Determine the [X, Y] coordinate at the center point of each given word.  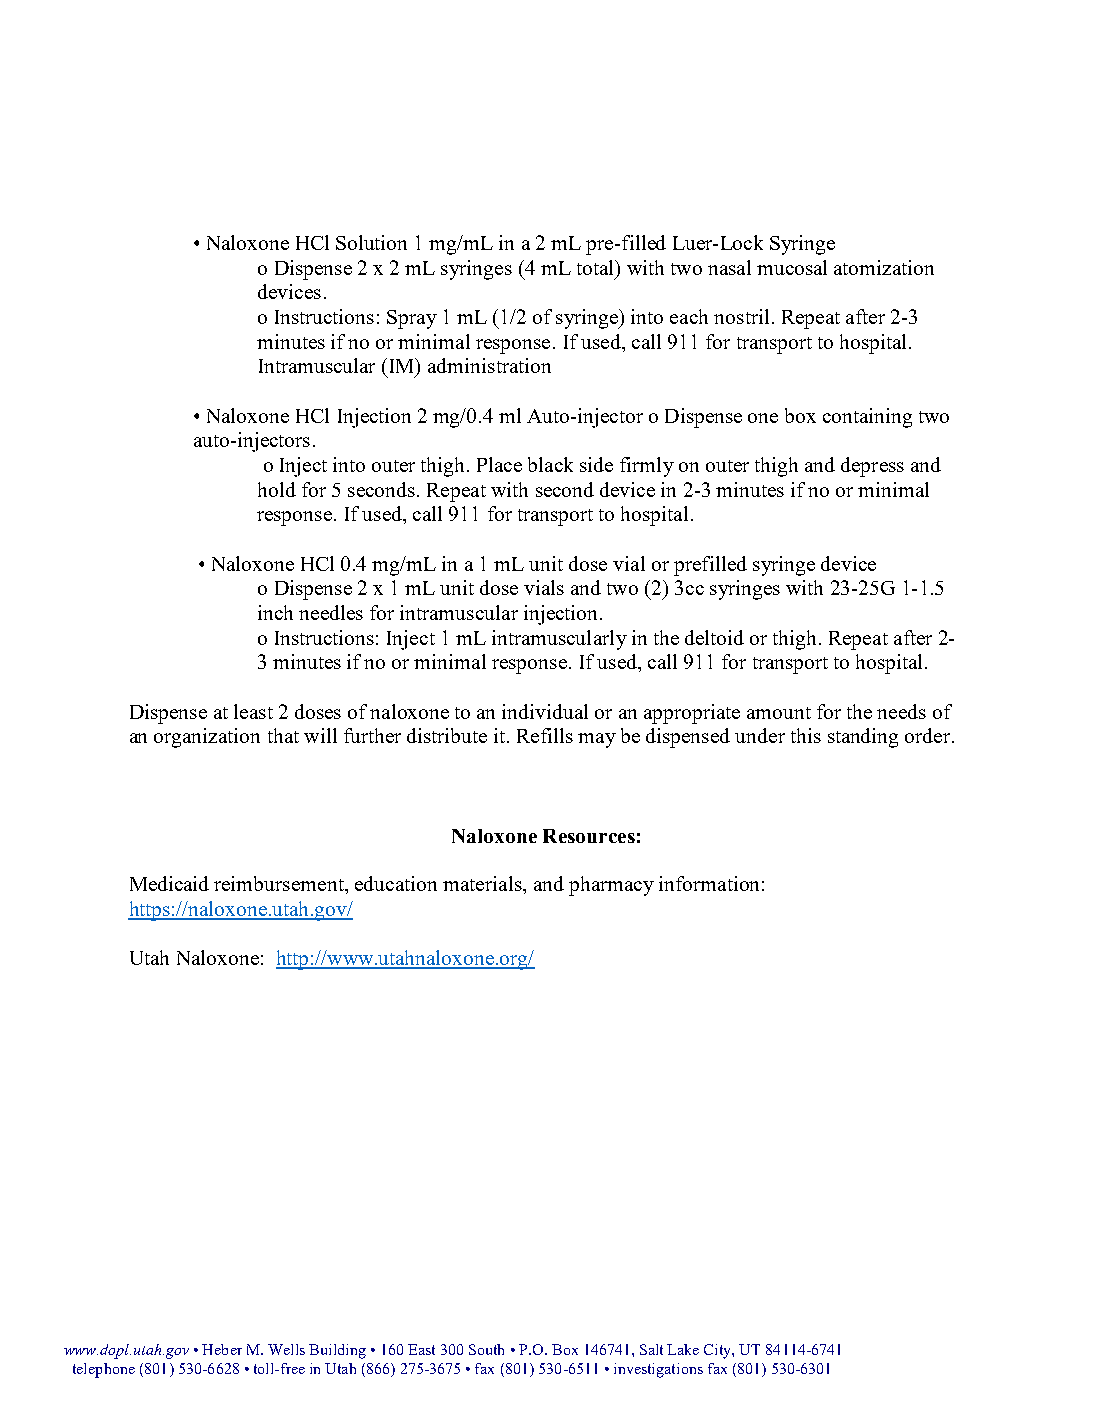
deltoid [714, 637]
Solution [371, 242]
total [596, 267]
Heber [222, 1349]
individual [545, 711]
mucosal [792, 267]
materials [483, 883]
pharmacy [611, 886]
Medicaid [169, 883]
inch [275, 612]
